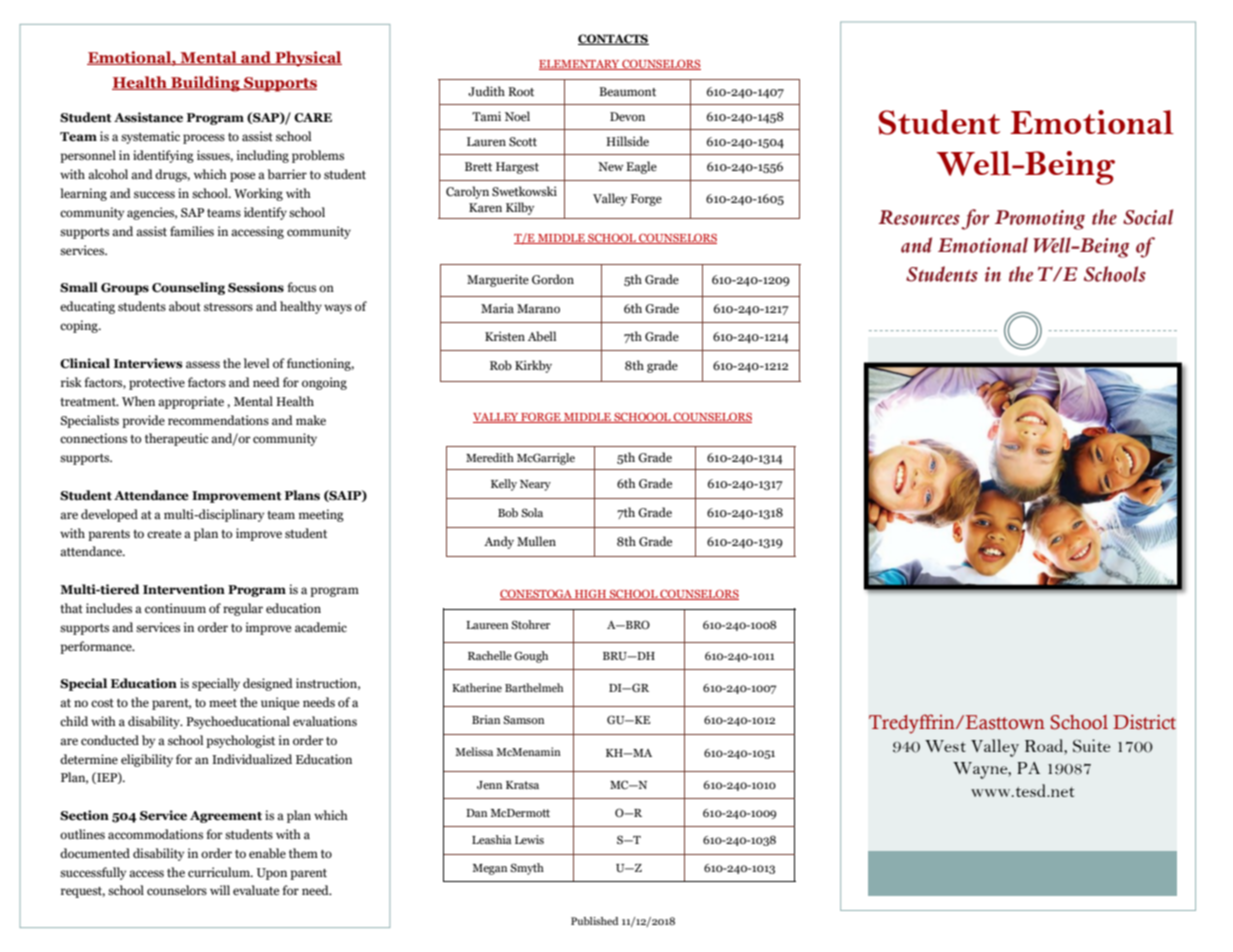  What do you see at coordinates (580, 65) in the screenshot?
I see `ELEMENTARY` at bounding box center [580, 65].
